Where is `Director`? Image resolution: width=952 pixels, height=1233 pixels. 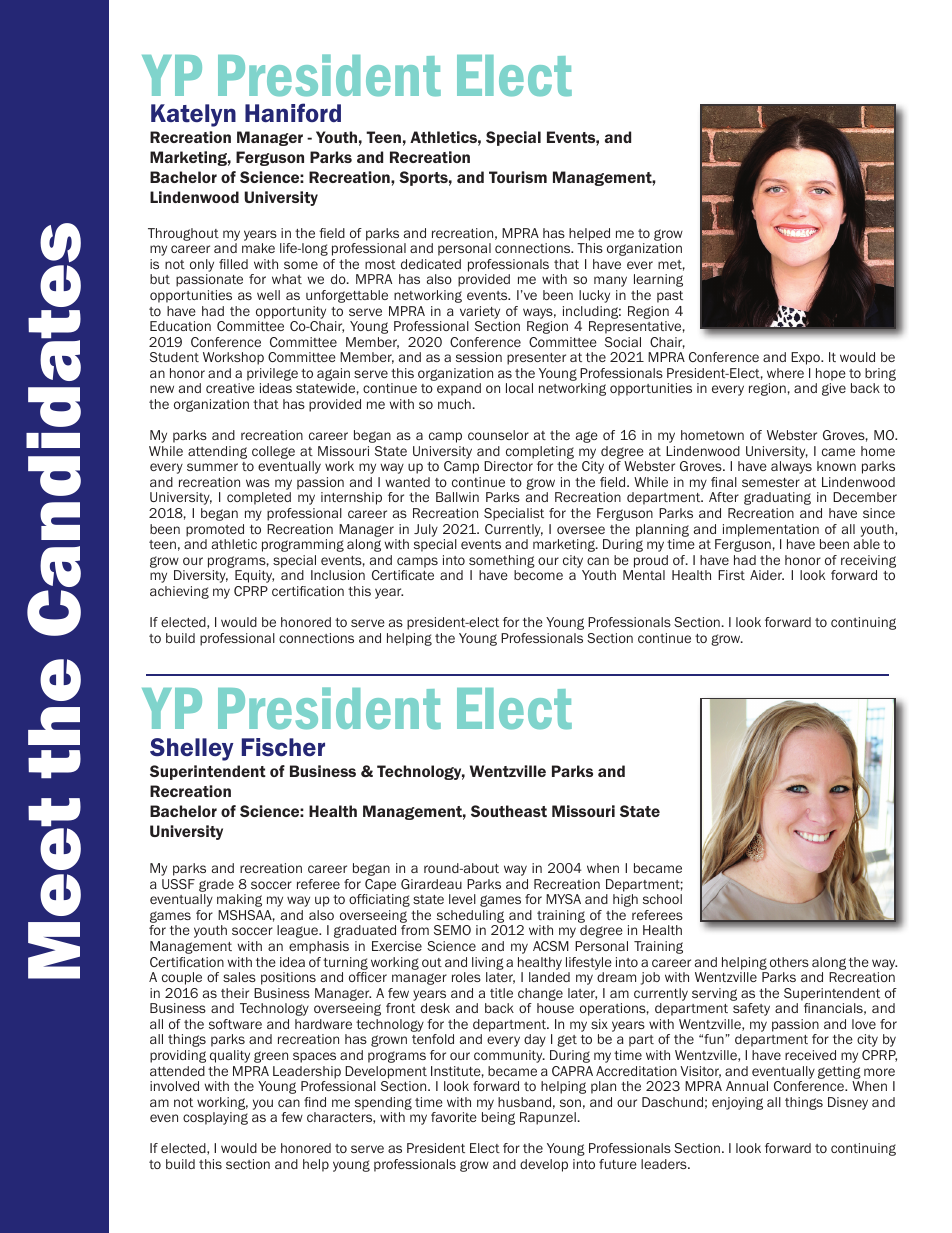
Director is located at coordinates (508, 466).
